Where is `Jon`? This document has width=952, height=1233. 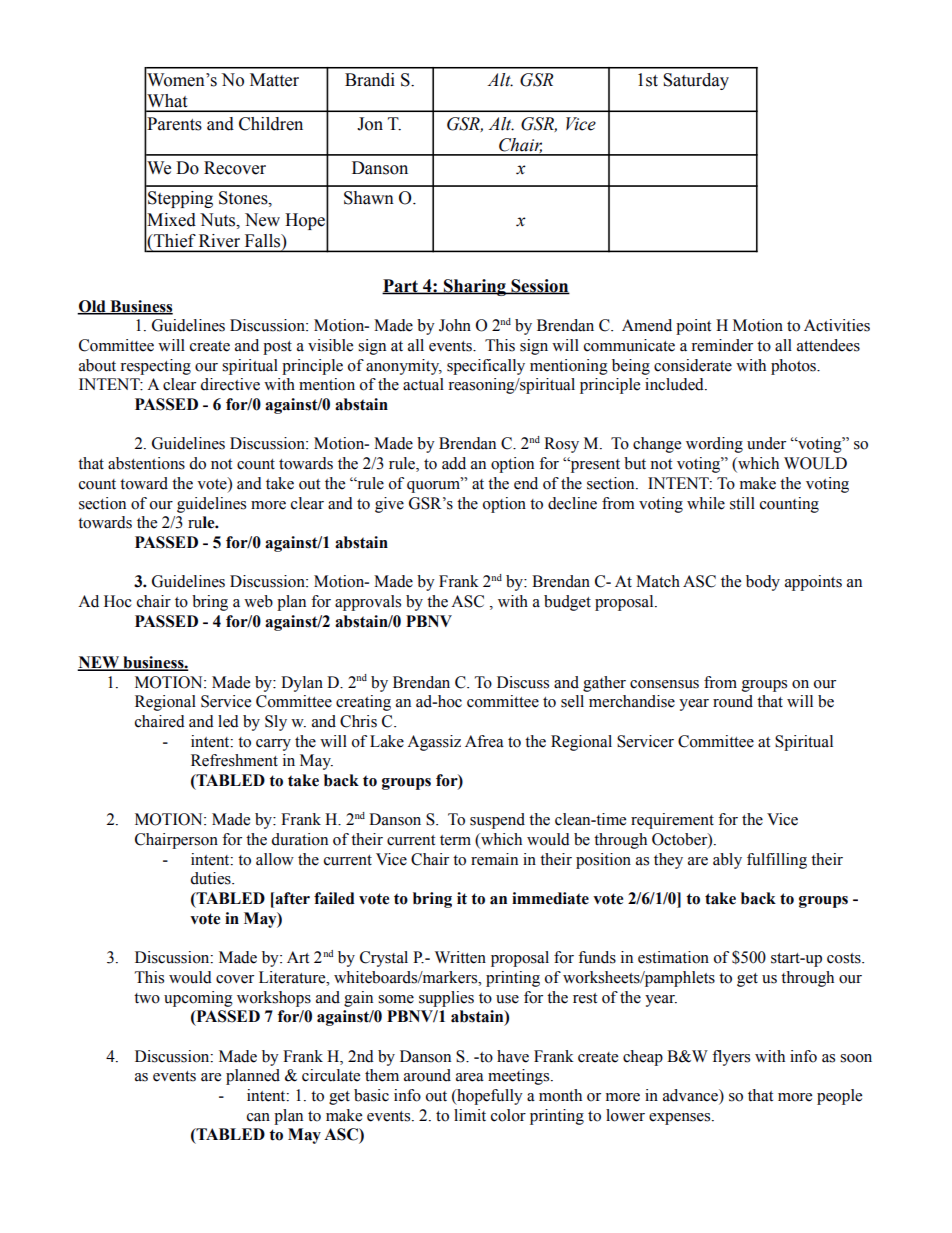
Jon is located at coordinates (370, 124).
